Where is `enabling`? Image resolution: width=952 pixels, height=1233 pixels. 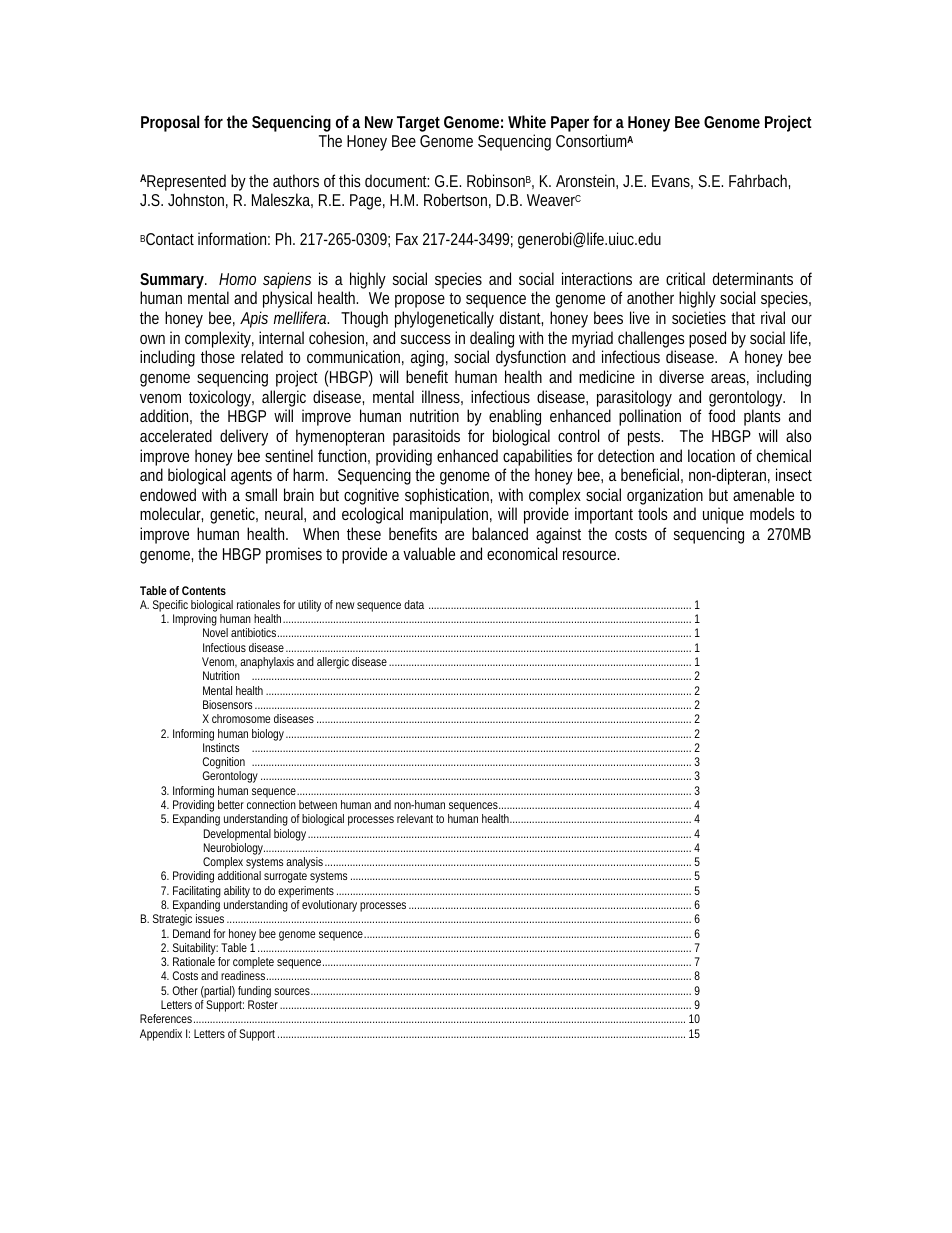
enabling is located at coordinates (515, 417).
